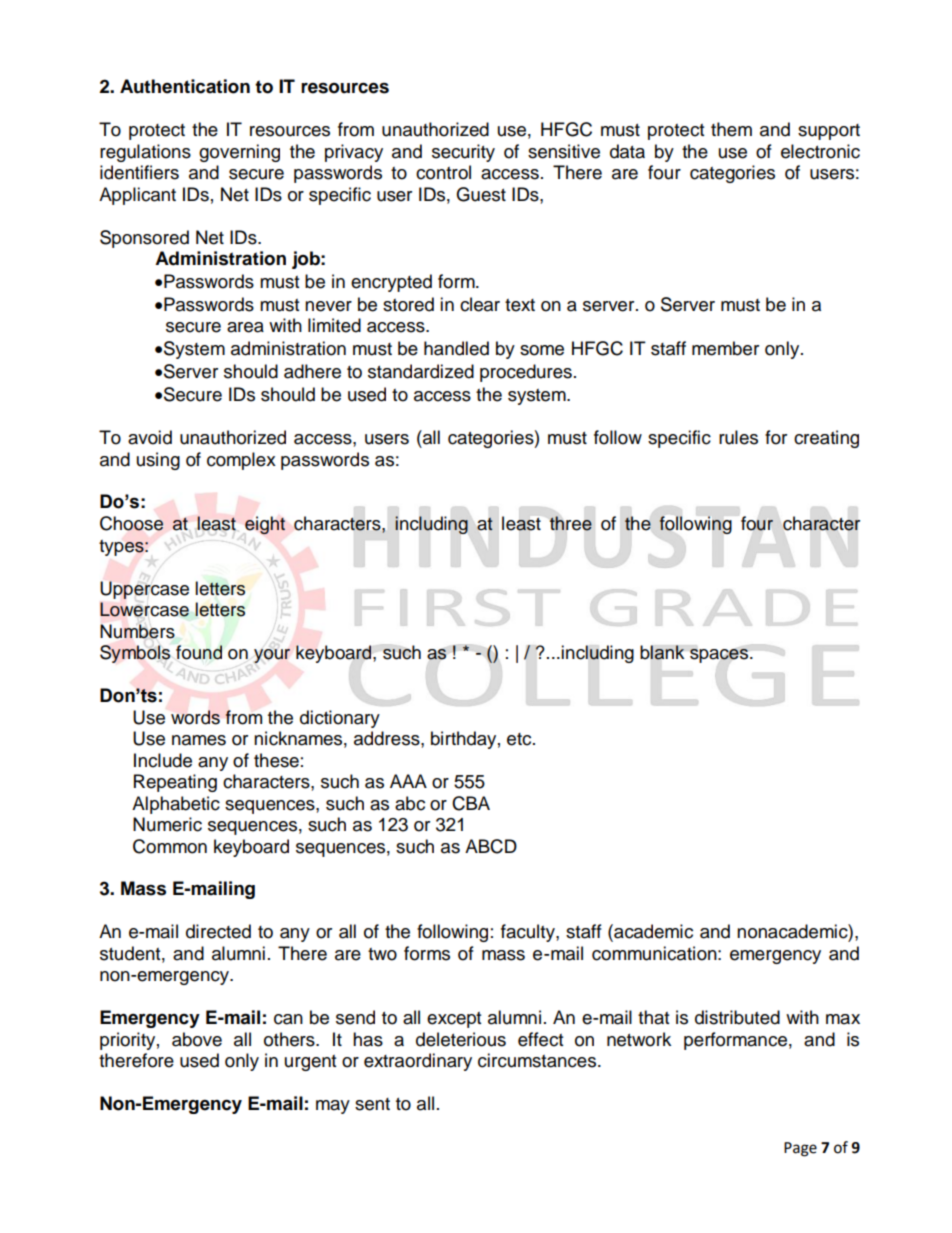 This document has height=1233, width=952. I want to click on above, so click(197, 1039).
